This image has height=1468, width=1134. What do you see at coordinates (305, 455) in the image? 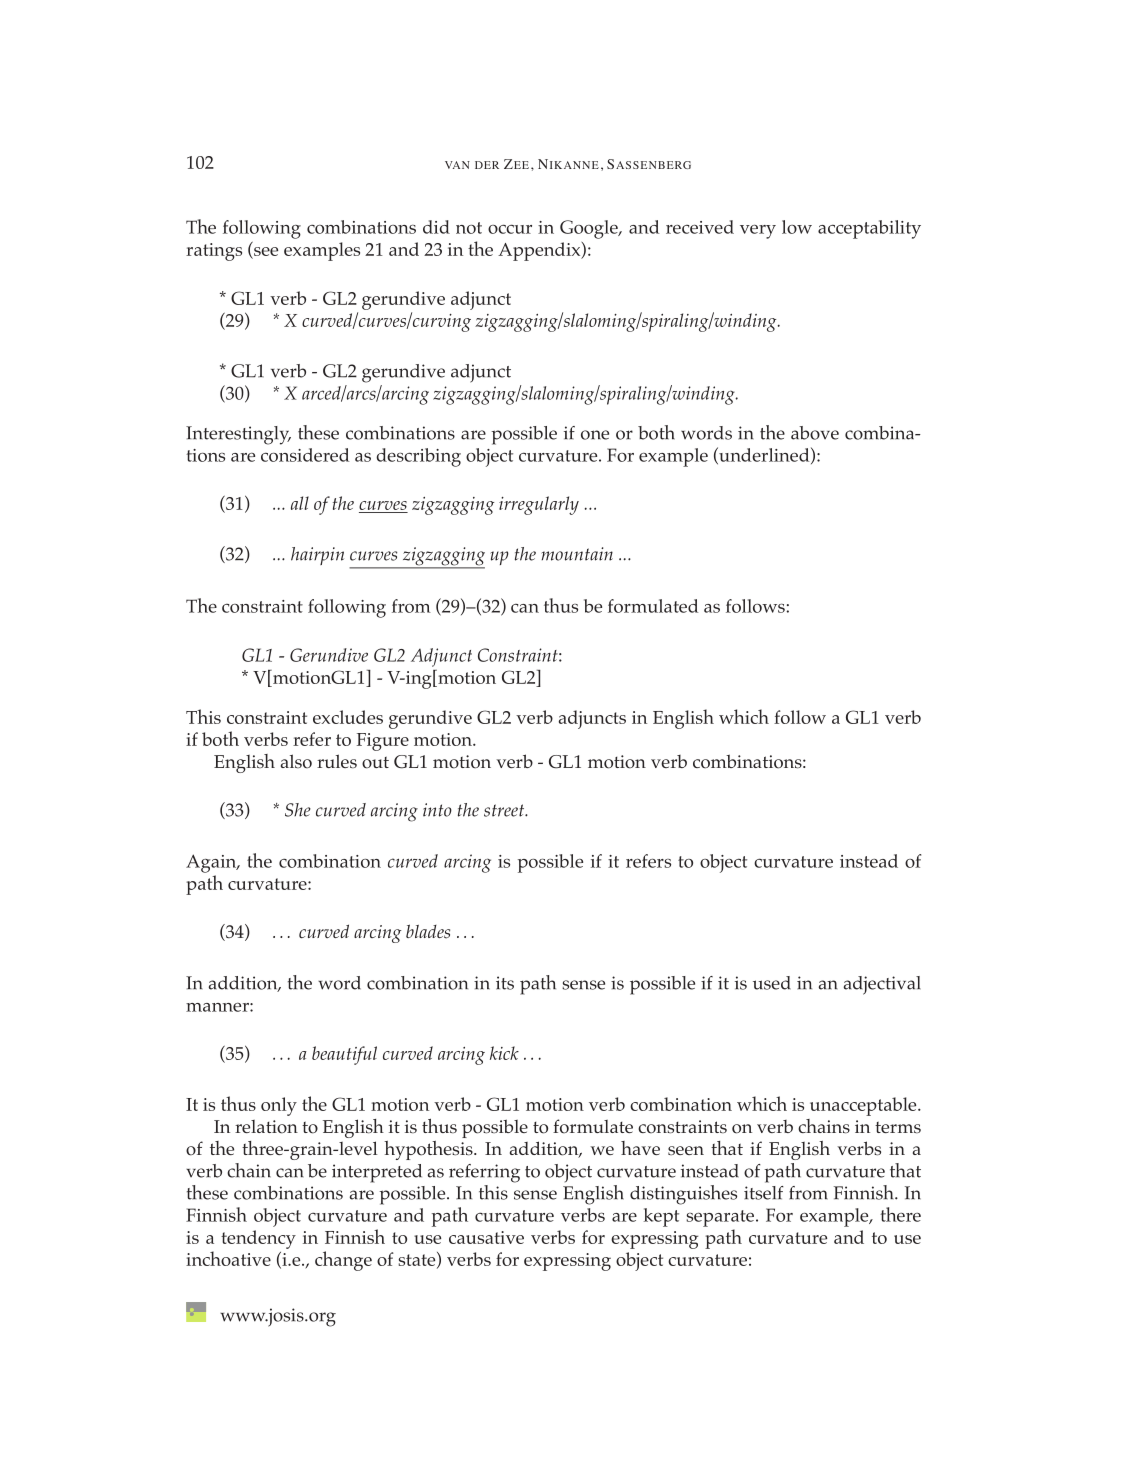
I see `considered` at bounding box center [305, 455].
